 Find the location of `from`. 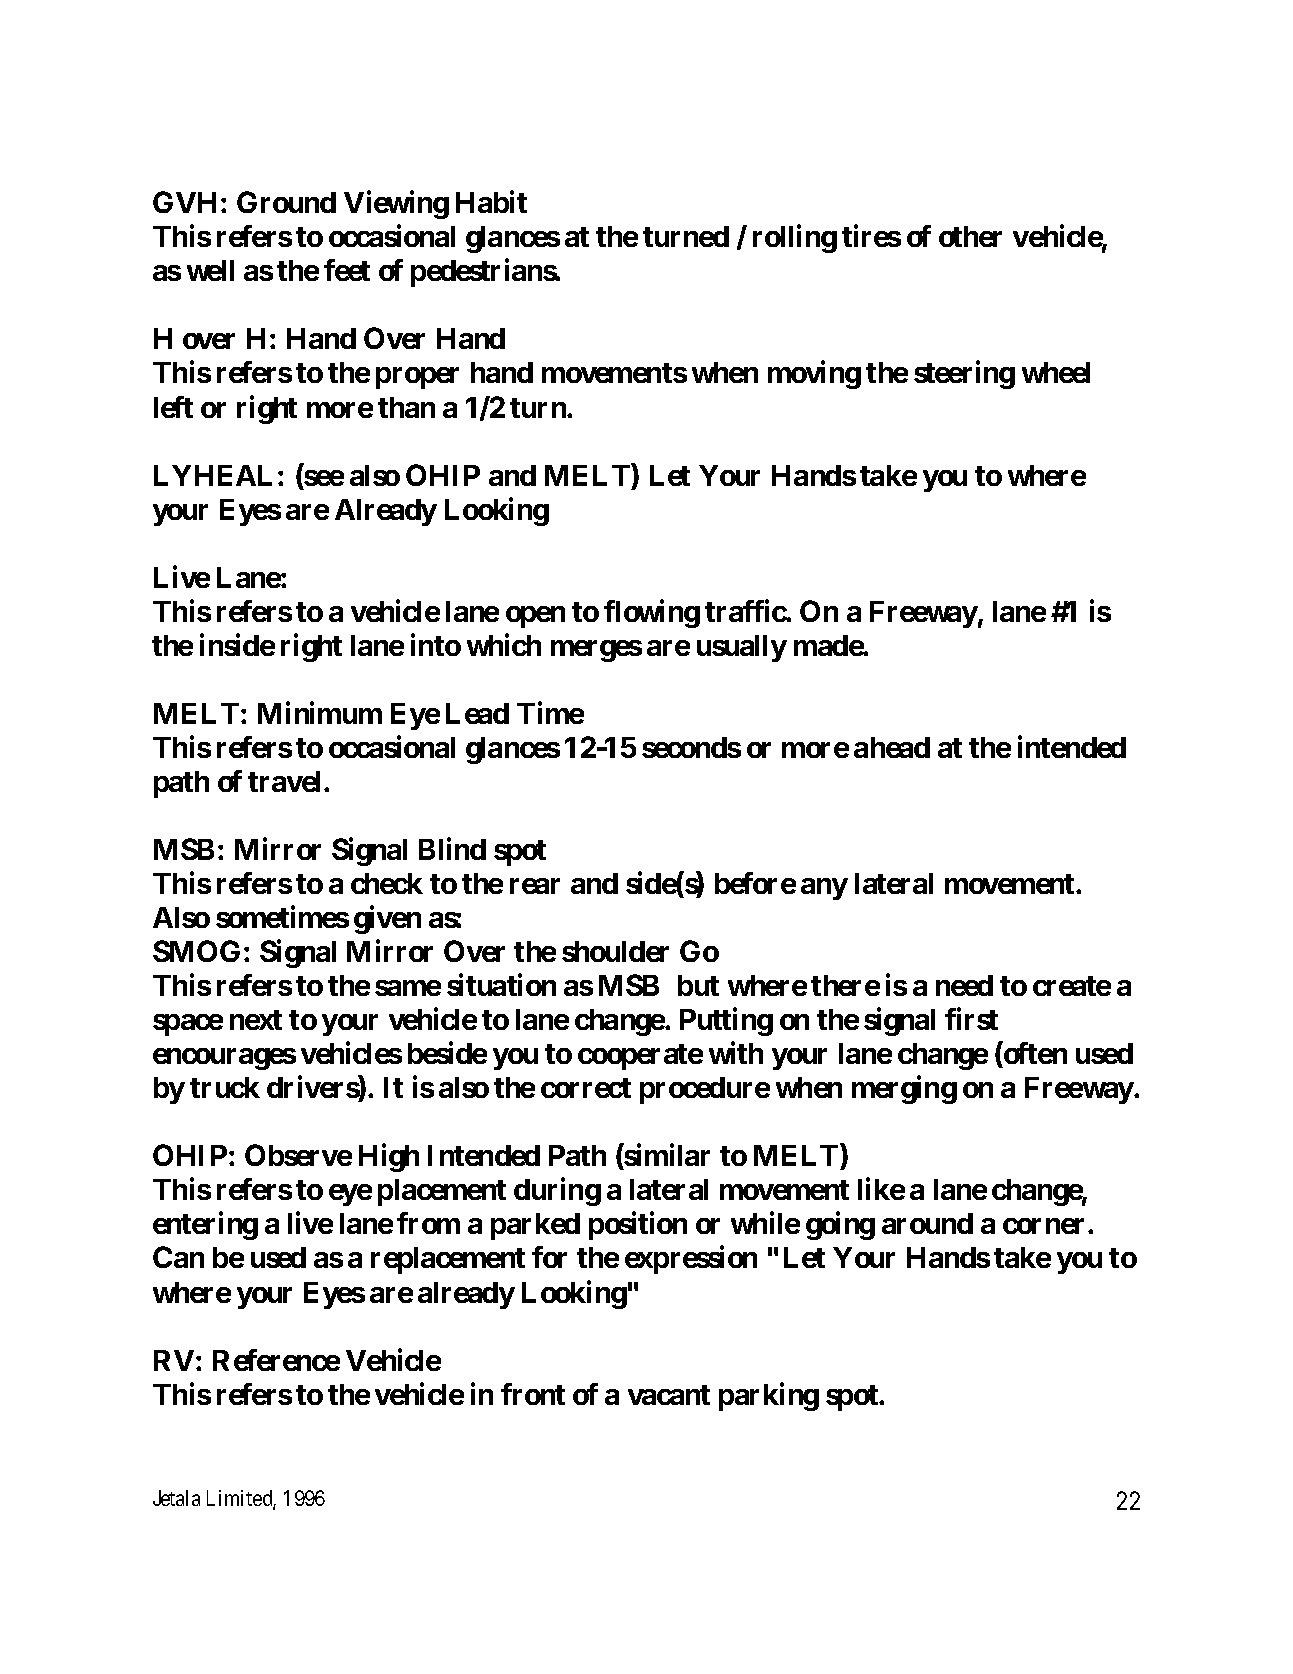

from is located at coordinates (428, 1223).
